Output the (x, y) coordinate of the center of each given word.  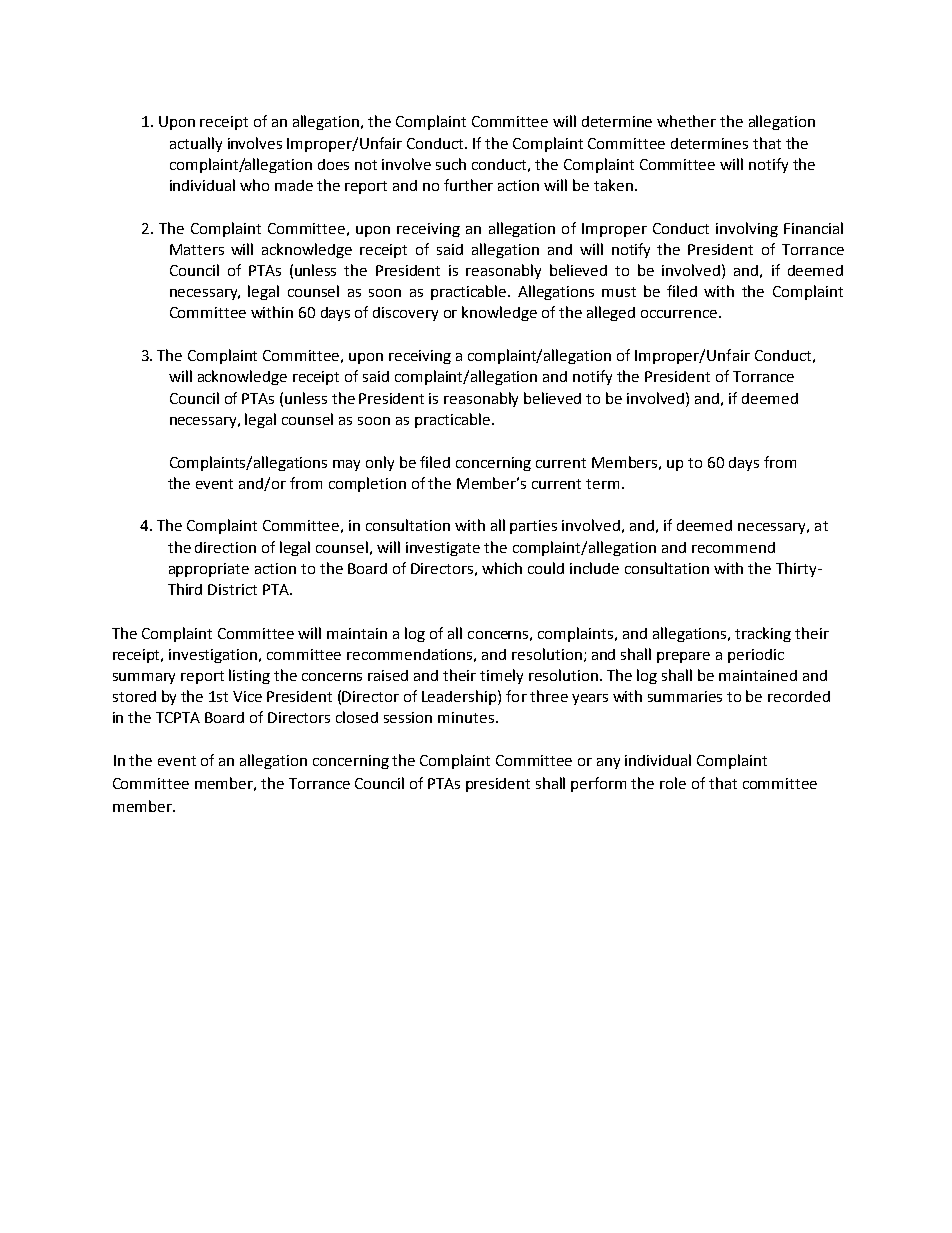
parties (533, 527)
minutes (466, 717)
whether (686, 121)
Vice (247, 696)
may (346, 465)
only (380, 463)
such (451, 164)
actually (196, 144)
